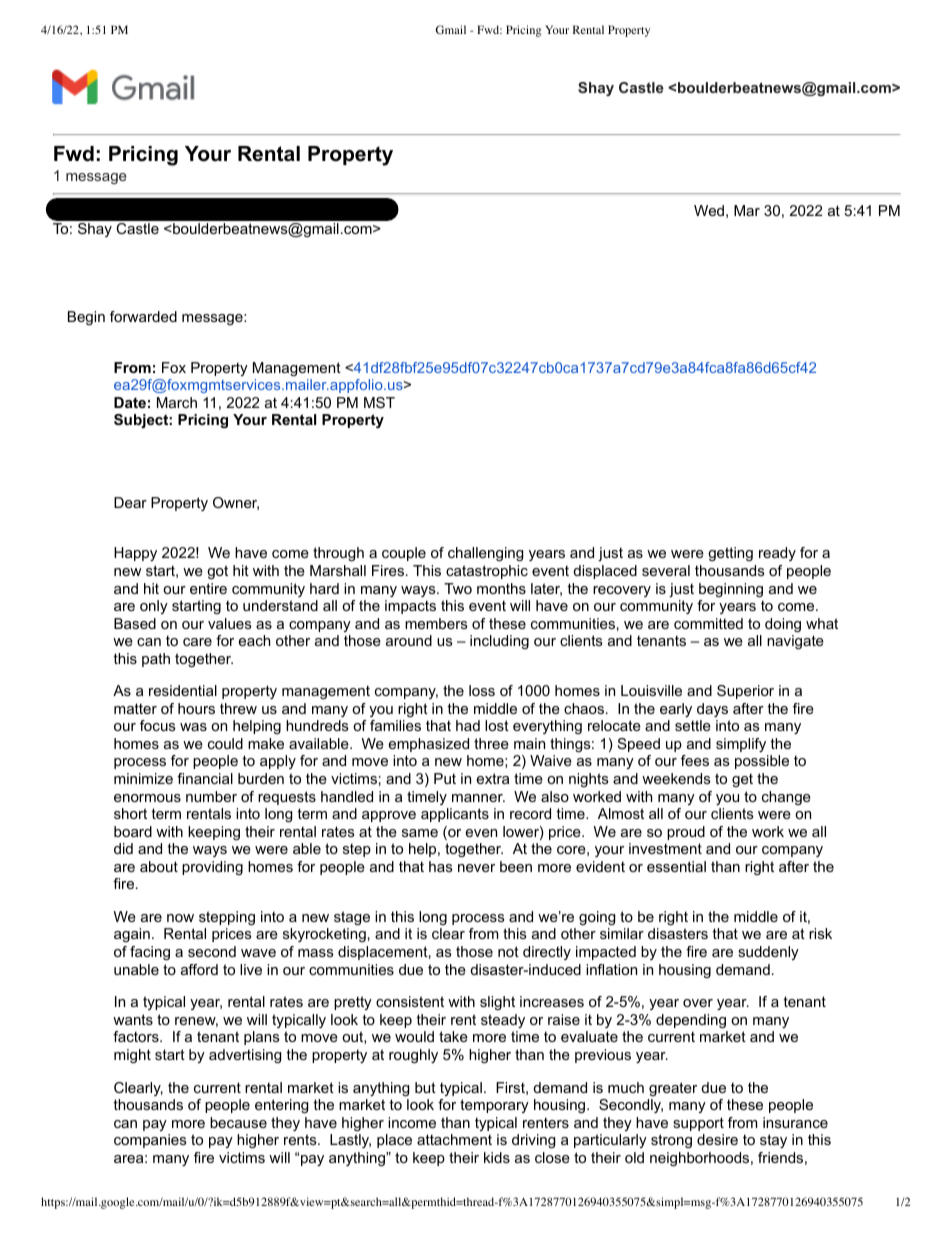 This image has height=1233, width=952. What do you see at coordinates (143, 316) in the image?
I see `forwarded` at bounding box center [143, 316].
